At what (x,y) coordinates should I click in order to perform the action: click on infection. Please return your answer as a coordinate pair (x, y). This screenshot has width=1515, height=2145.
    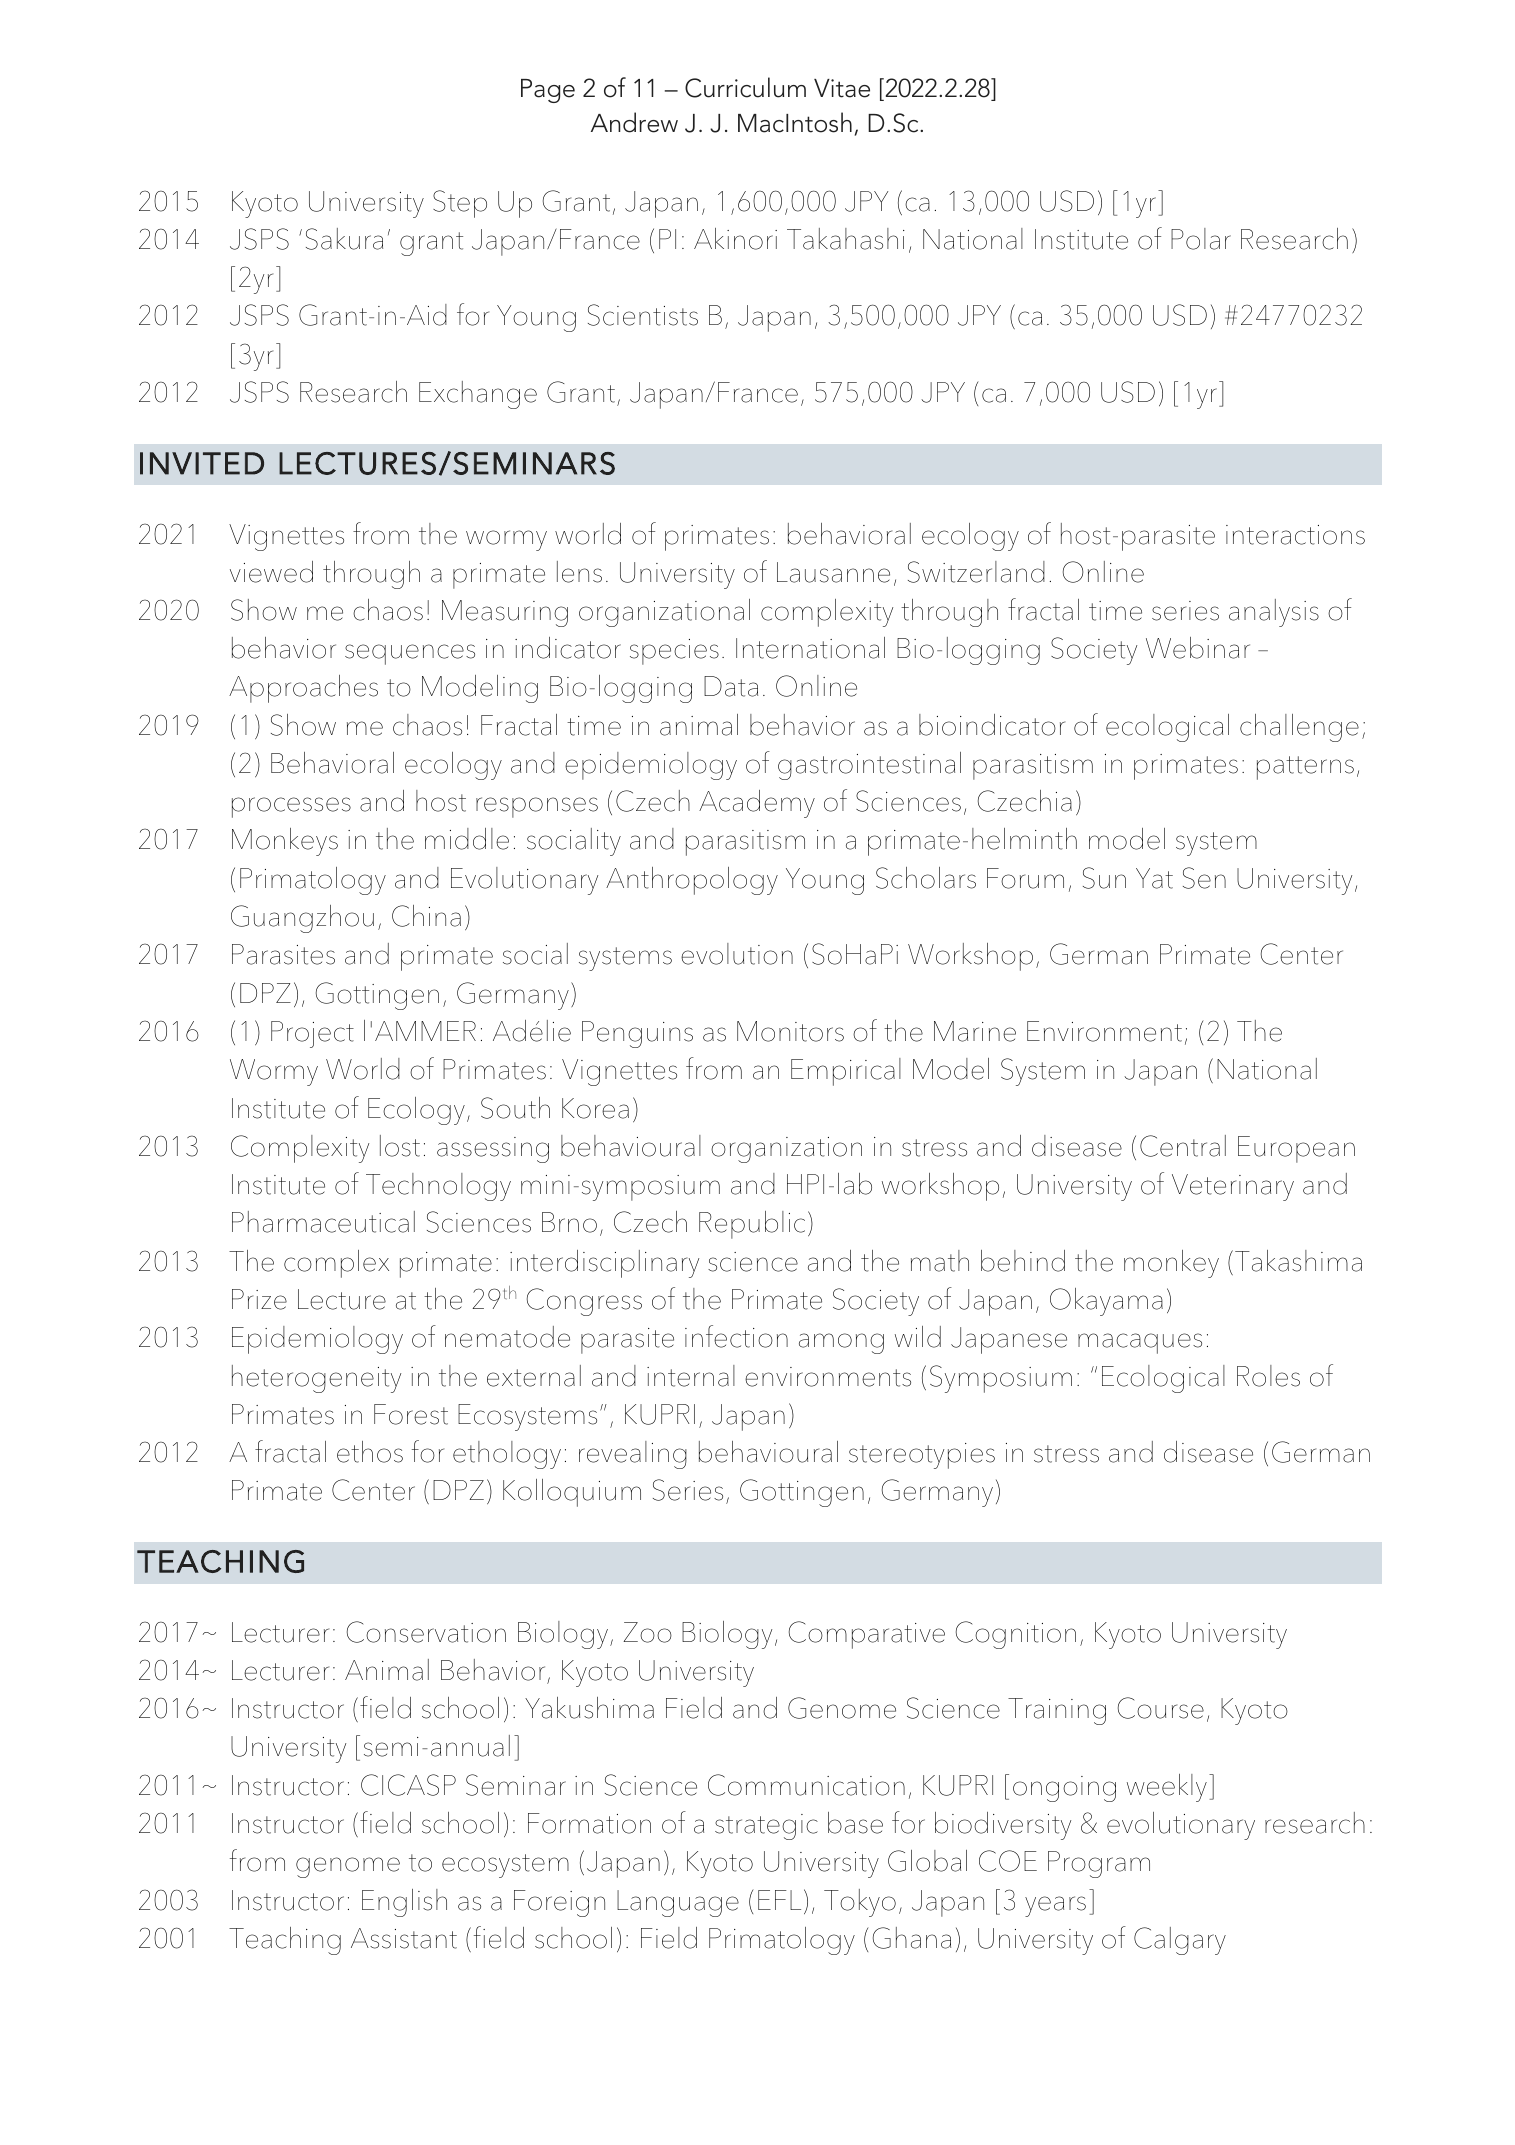
    Looking at the image, I should click on (736, 1336).
